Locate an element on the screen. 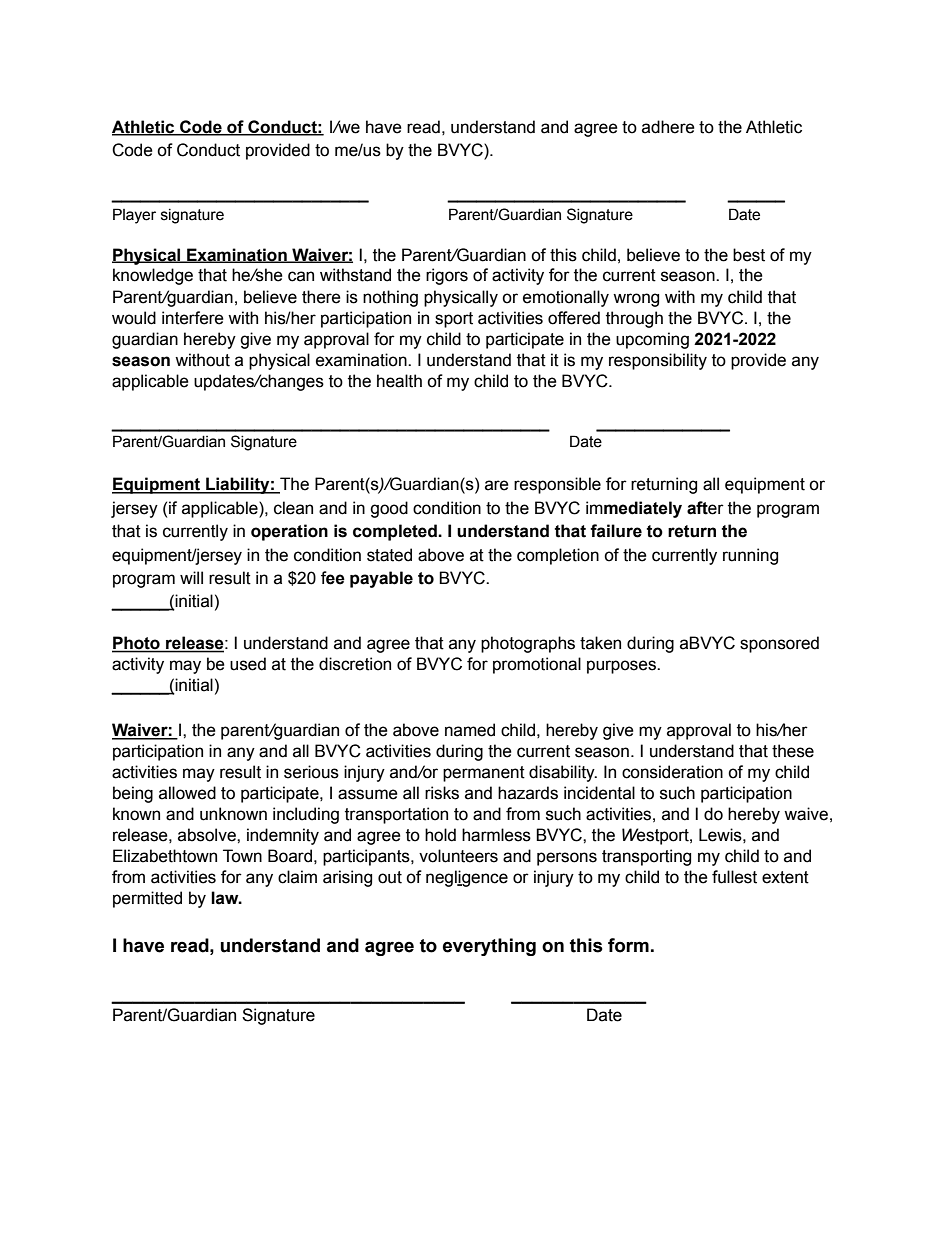  interfere is located at coordinates (193, 318).
